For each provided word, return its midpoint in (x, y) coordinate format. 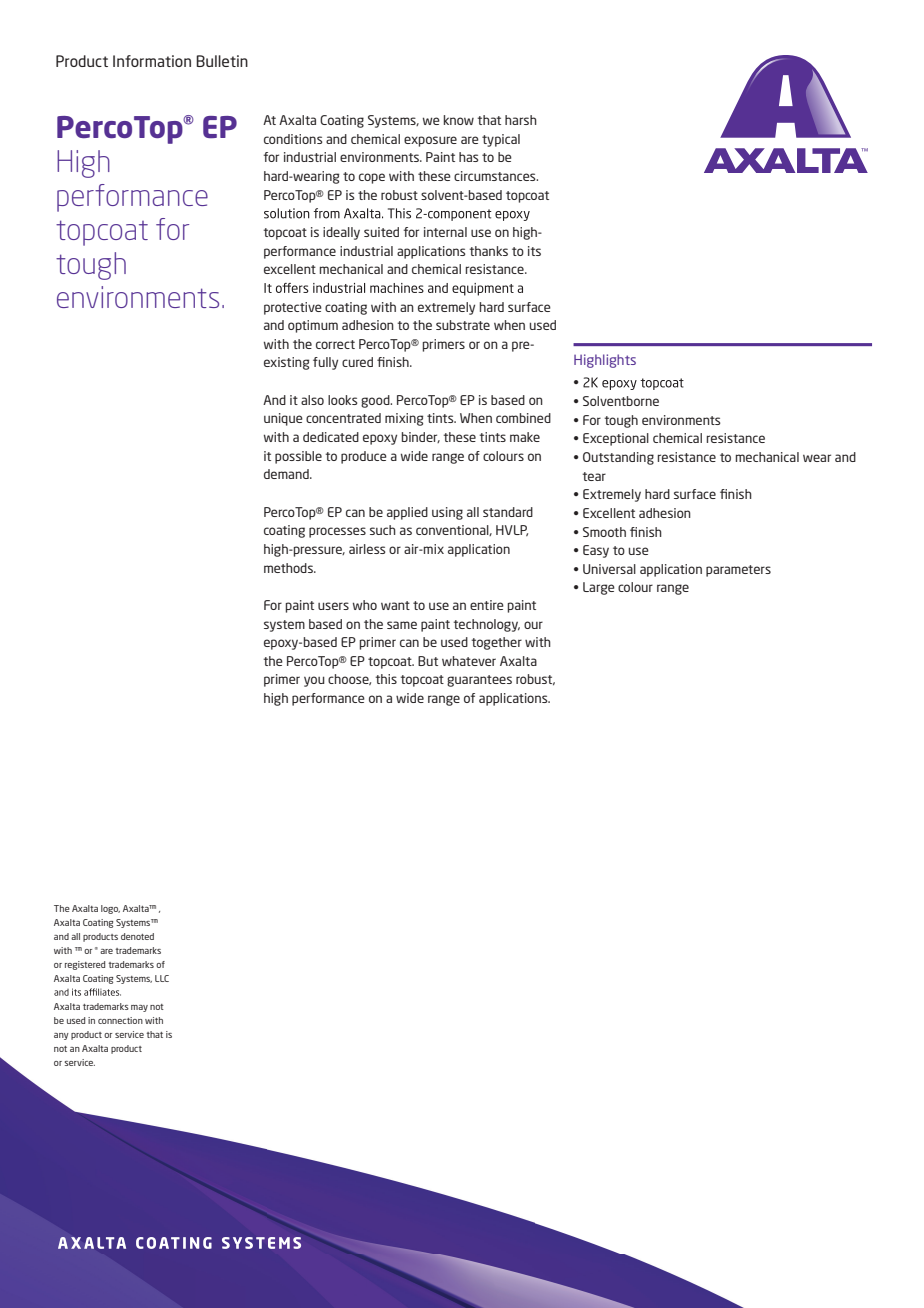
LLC (162, 978)
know (459, 120)
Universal (609, 569)
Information (152, 61)
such (383, 530)
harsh (521, 120)
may (139, 1008)
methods (289, 568)
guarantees (479, 681)
